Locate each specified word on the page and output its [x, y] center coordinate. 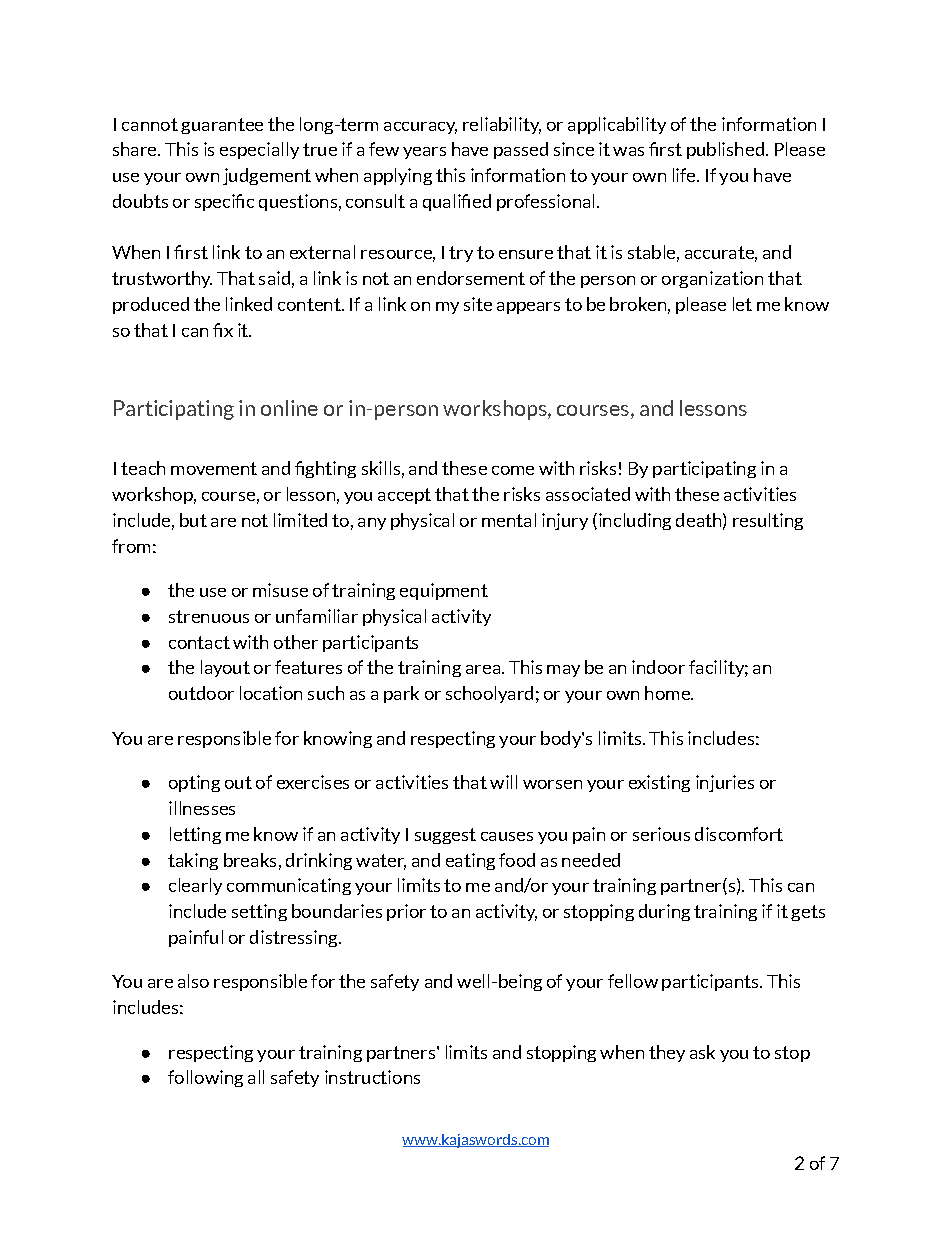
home [668, 693]
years [424, 153]
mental [509, 520]
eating [470, 861]
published [725, 150]
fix [223, 330]
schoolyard [489, 694]
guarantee [222, 126]
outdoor [201, 693]
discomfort [739, 834]
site [478, 304]
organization [712, 279]
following [205, 1078]
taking [193, 861]
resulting [768, 521]
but [193, 520]
